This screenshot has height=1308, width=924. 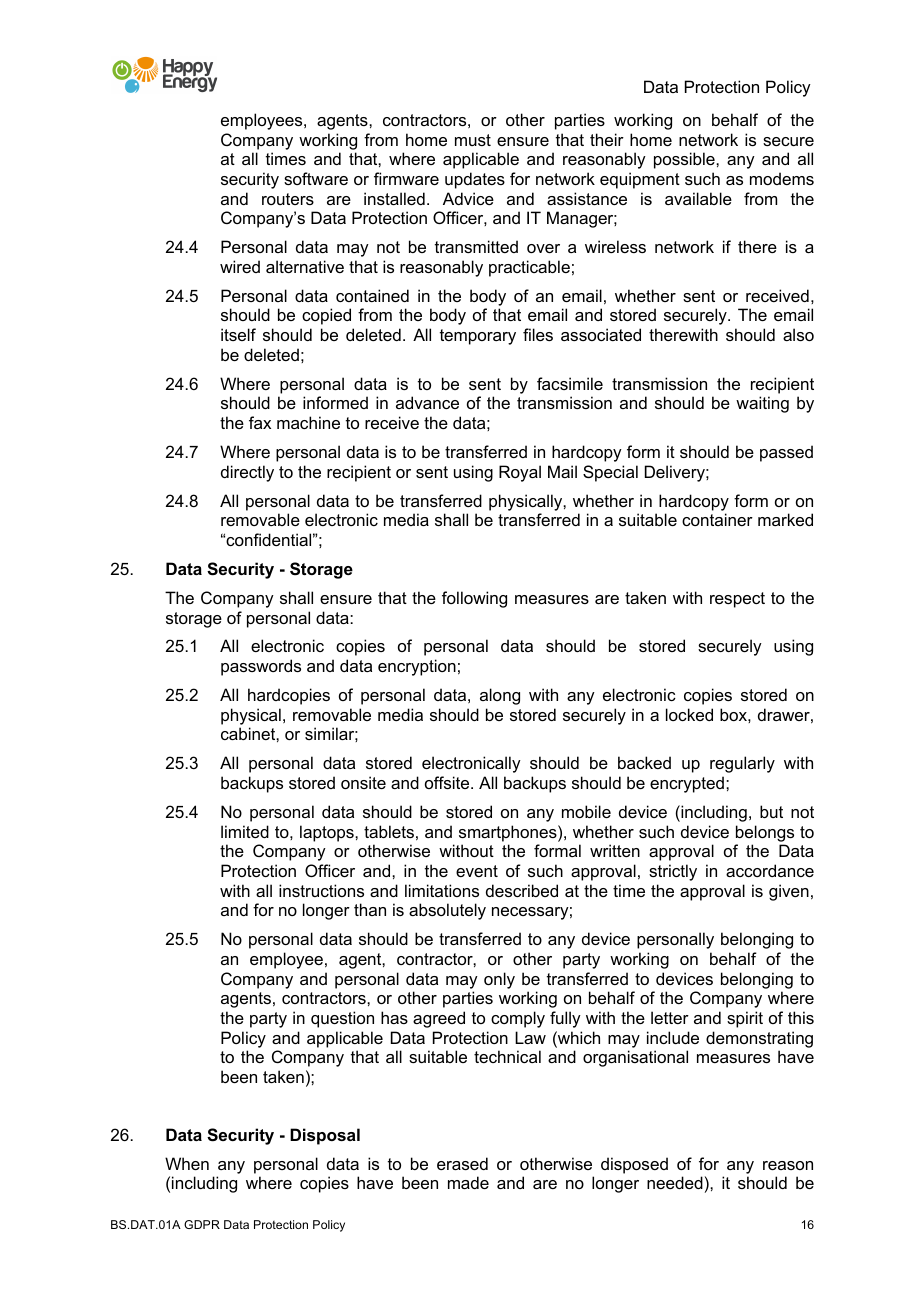 What do you see at coordinates (789, 892) in the screenshot?
I see `given` at bounding box center [789, 892].
